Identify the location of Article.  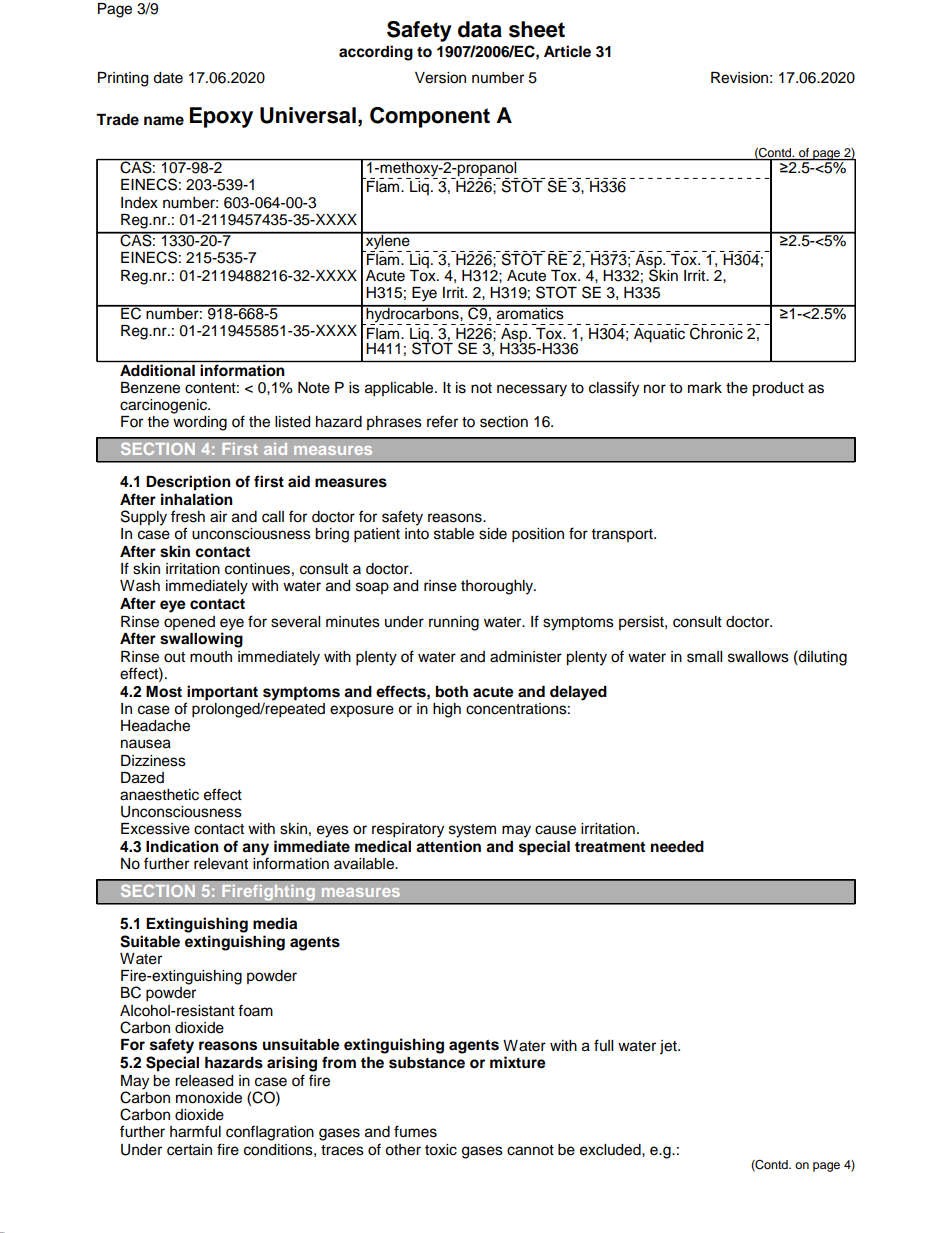
(567, 51).
